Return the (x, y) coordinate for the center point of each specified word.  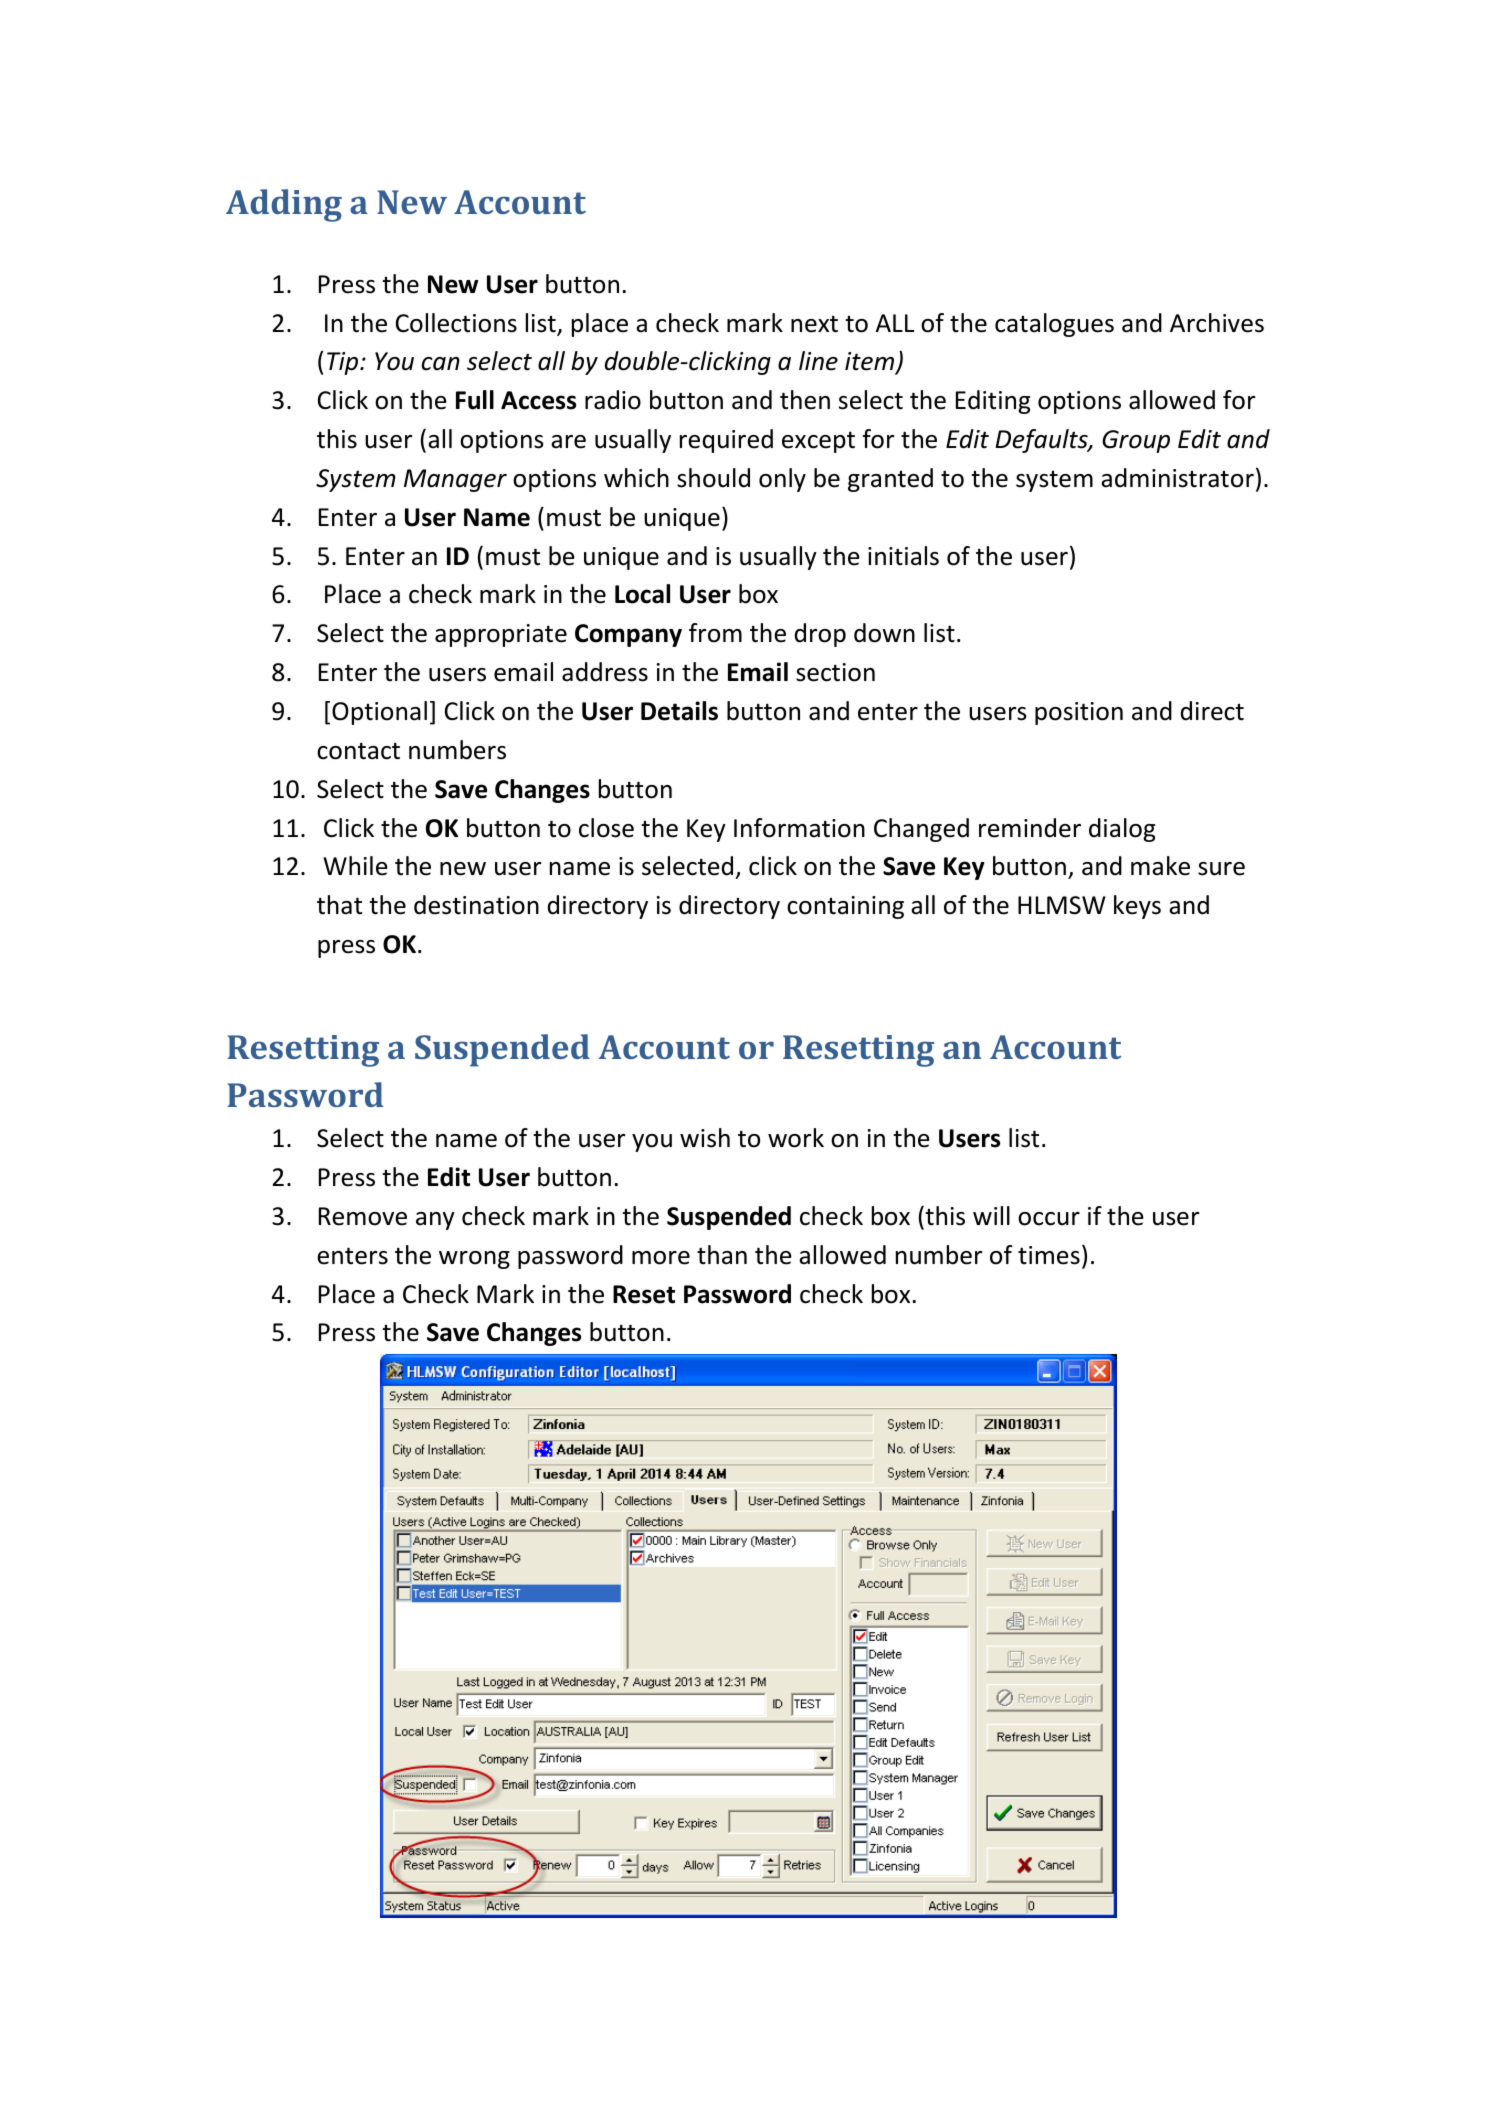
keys (1137, 907)
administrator (1177, 478)
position (1079, 713)
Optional (379, 713)
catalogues (1054, 325)
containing (845, 907)
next (814, 324)
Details (679, 711)
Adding (284, 205)
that (339, 905)
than (722, 1255)
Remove (363, 1216)
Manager (455, 480)
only (782, 480)
